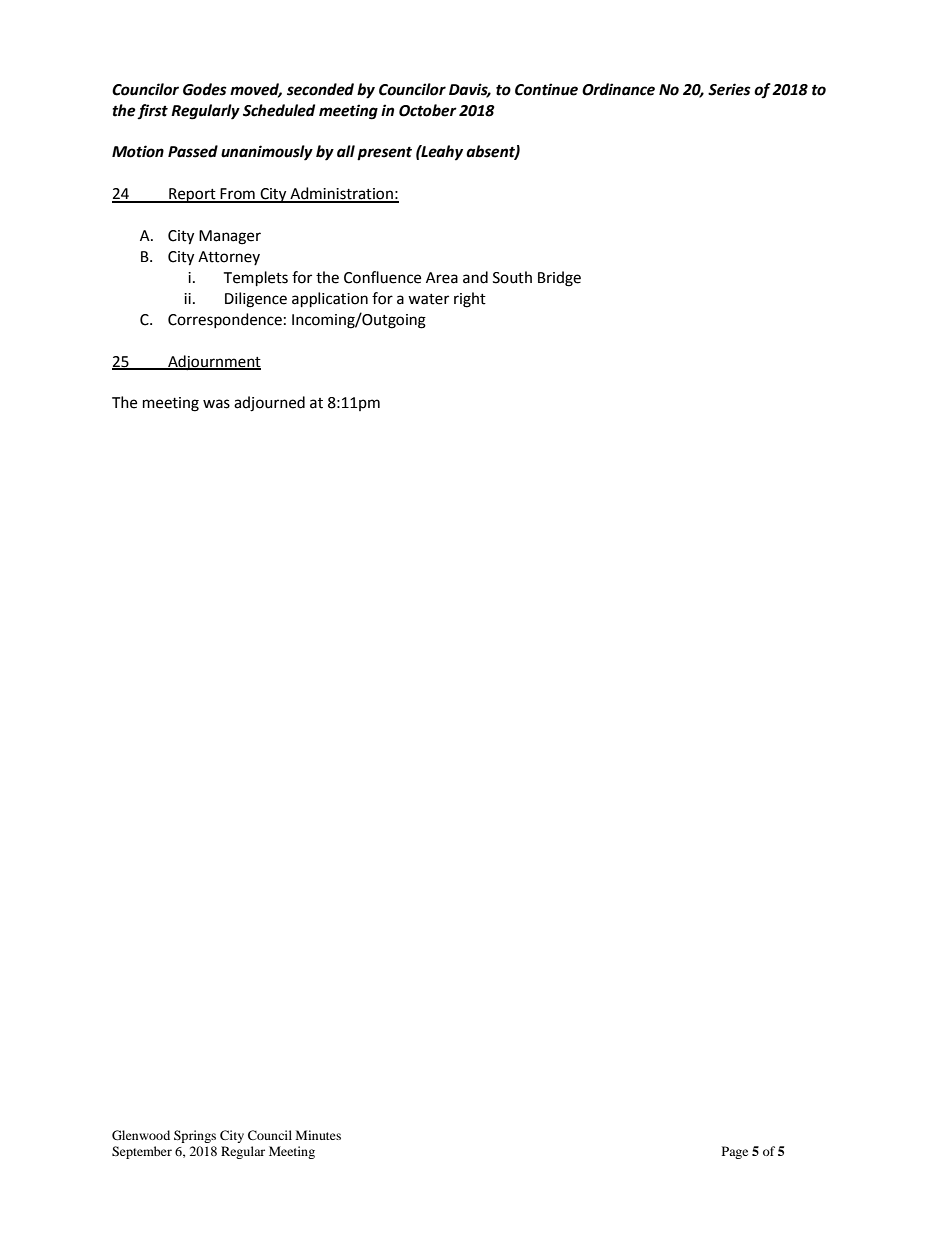 This image has height=1233, width=952. I want to click on Bridge, so click(559, 279).
